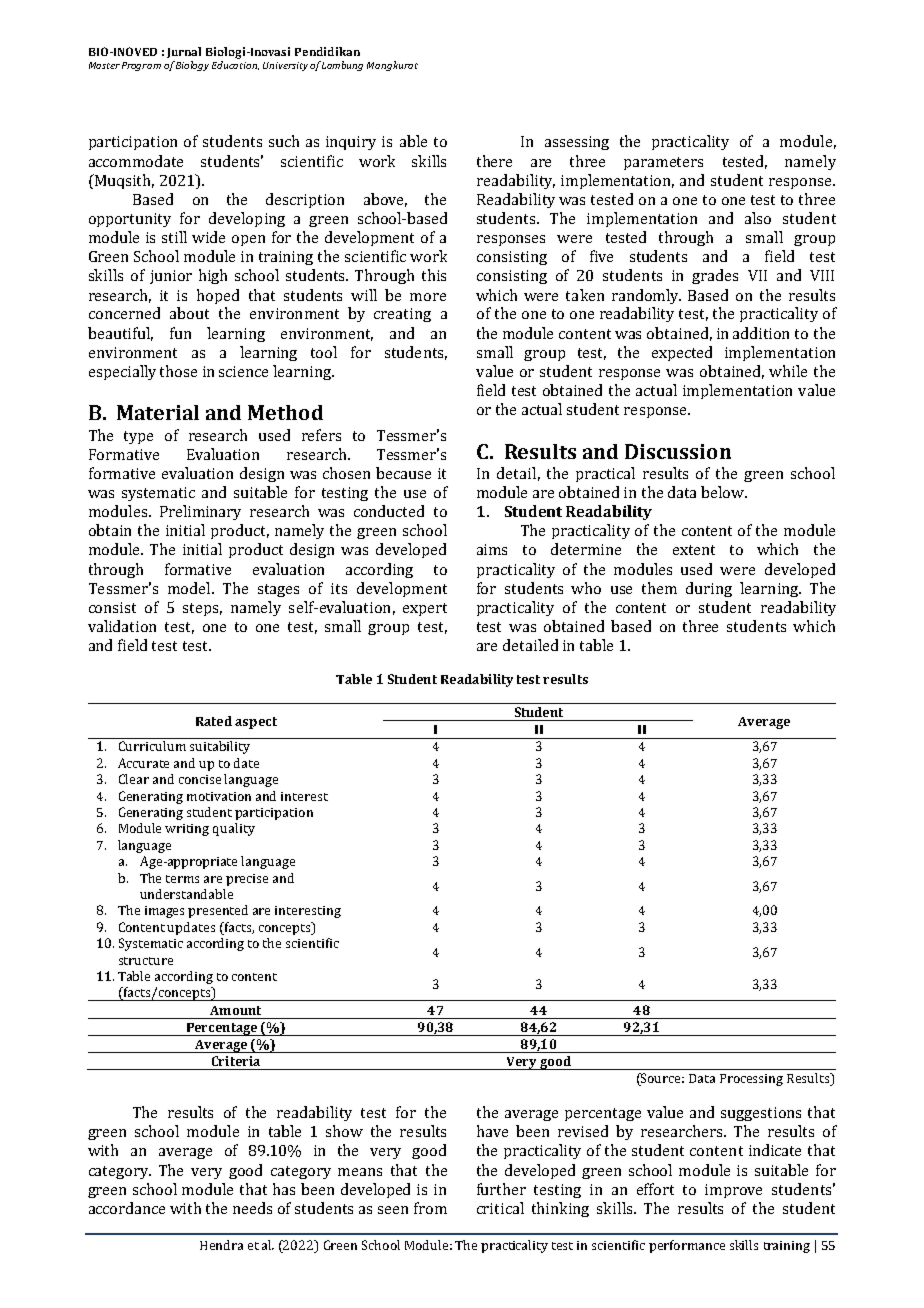  What do you see at coordinates (178, 371) in the document?
I see `those` at bounding box center [178, 371].
